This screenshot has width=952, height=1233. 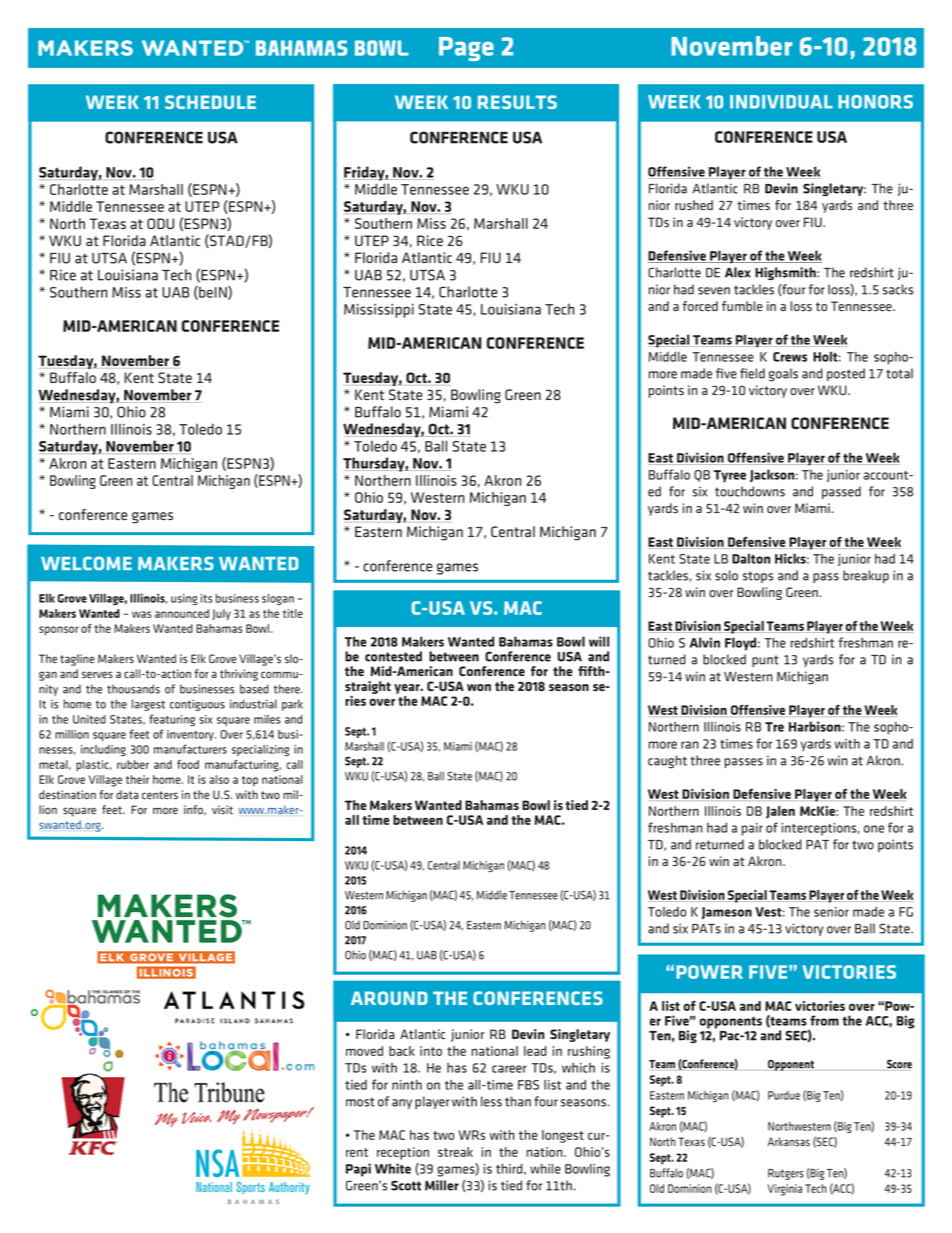 What do you see at coordinates (455, 1152) in the screenshot?
I see `streak` at bounding box center [455, 1152].
